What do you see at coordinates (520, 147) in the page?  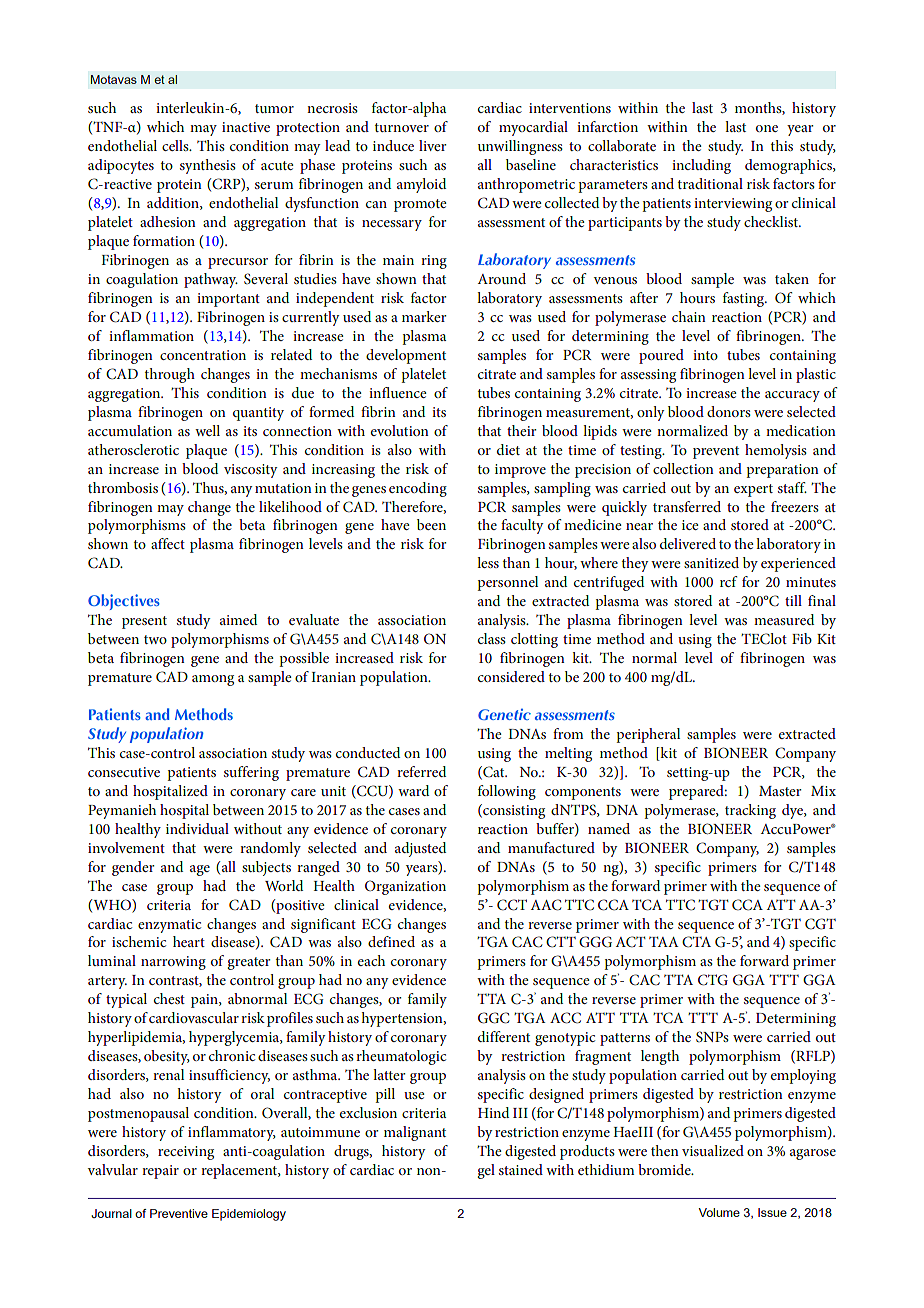 I see `unwillingness` at bounding box center [520, 147].
